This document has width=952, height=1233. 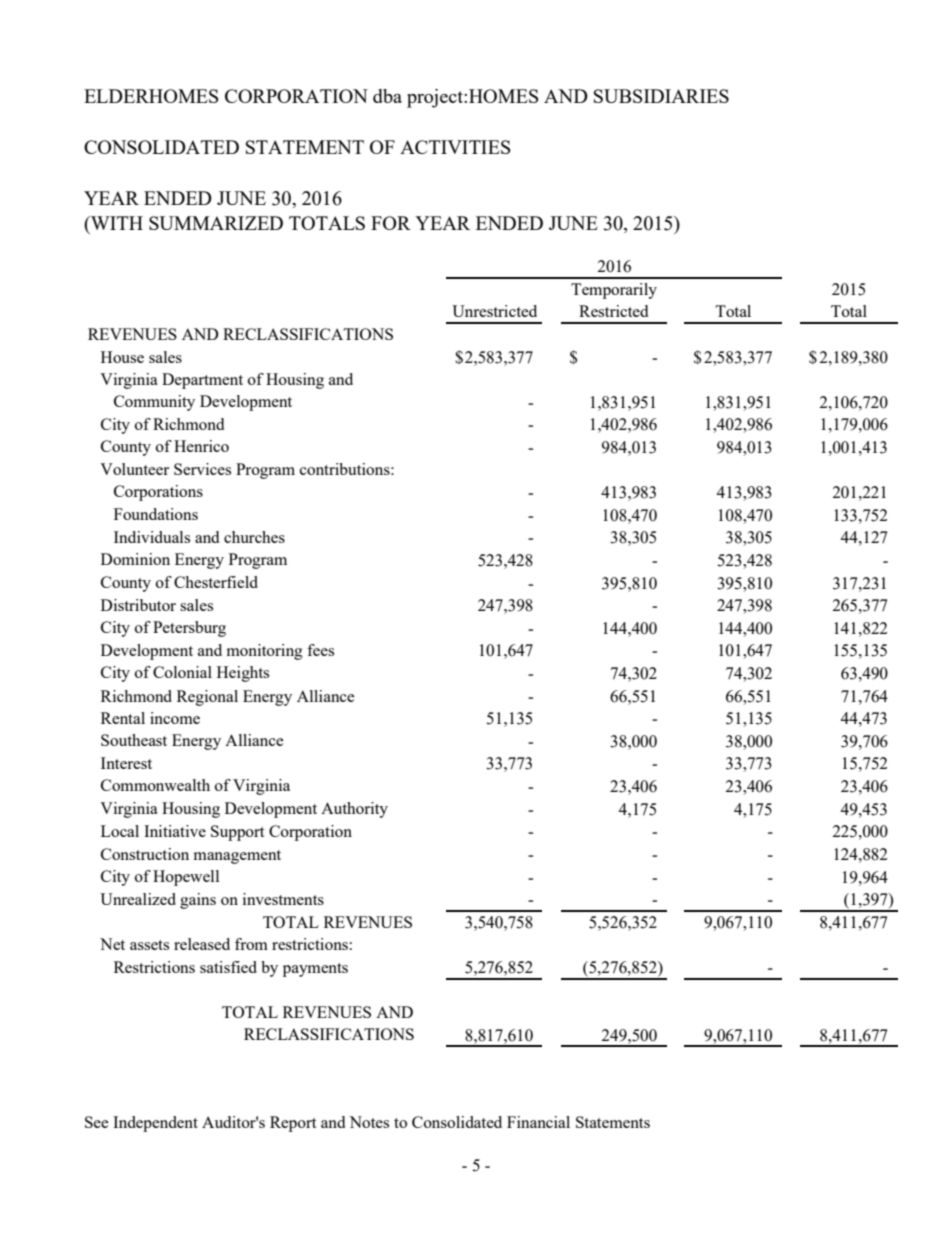 What do you see at coordinates (354, 810) in the document?
I see `Authority` at bounding box center [354, 810].
